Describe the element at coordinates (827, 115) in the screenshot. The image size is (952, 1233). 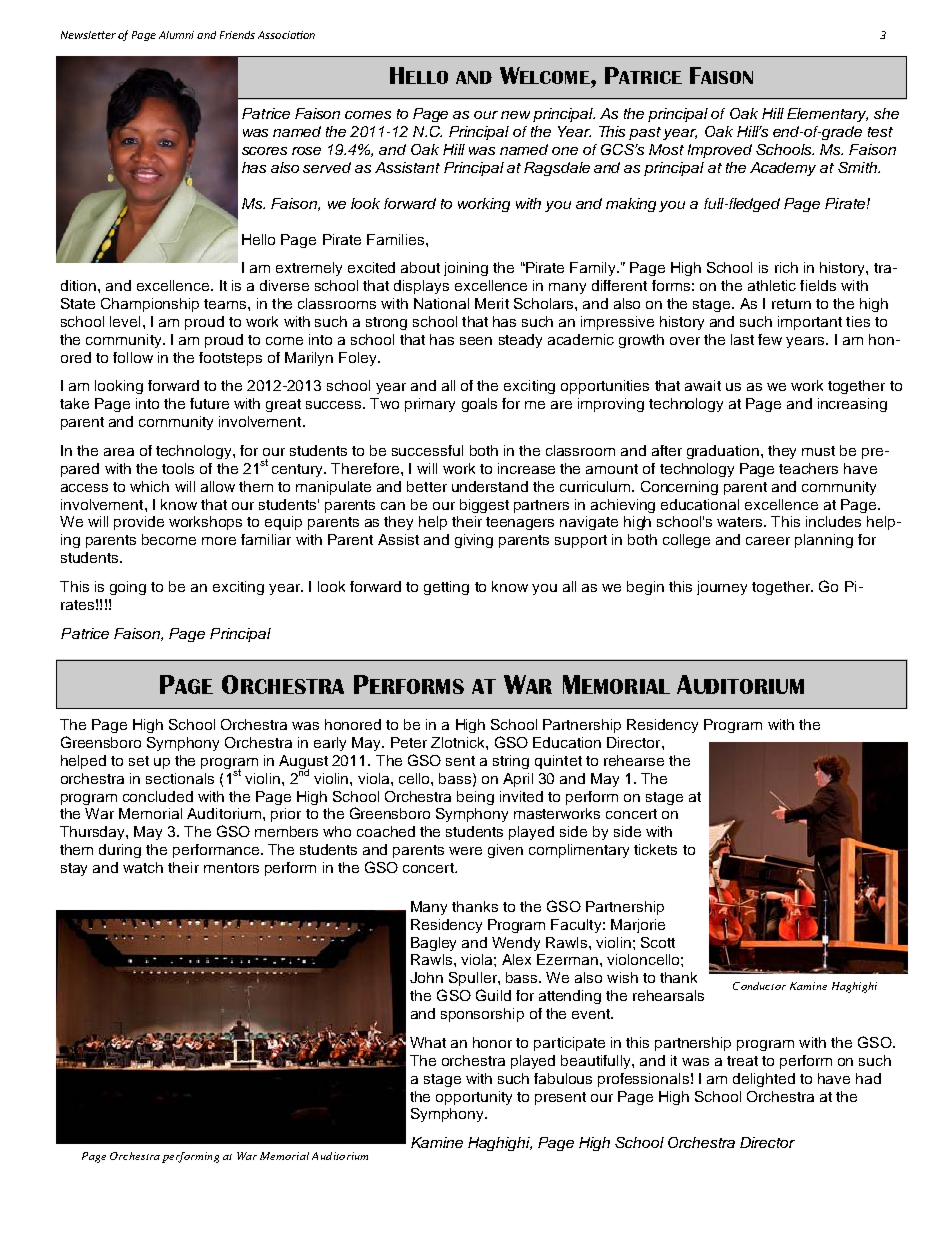
I see `Elementary` at that location.
